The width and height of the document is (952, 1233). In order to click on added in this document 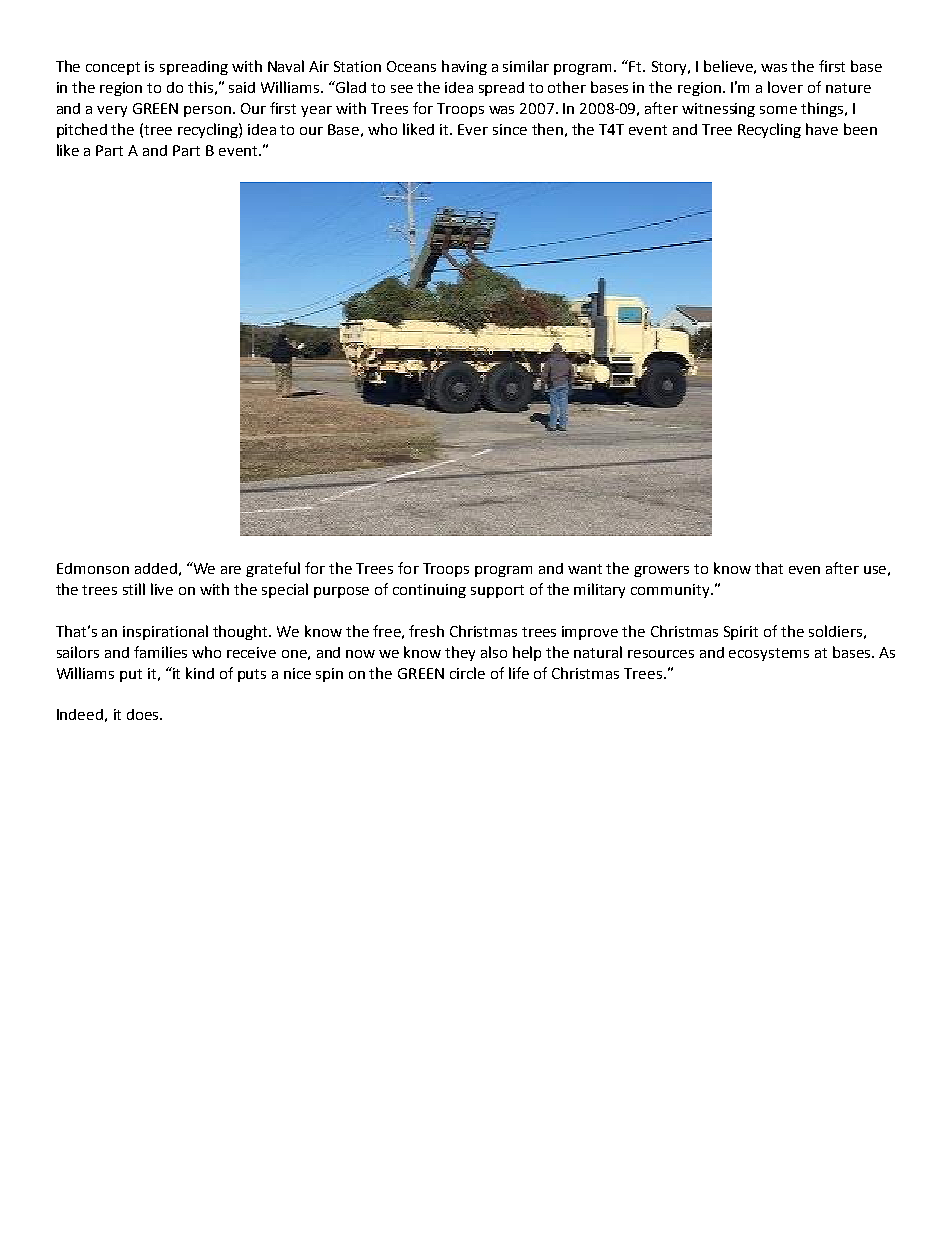, I will do `click(156, 568)`.
